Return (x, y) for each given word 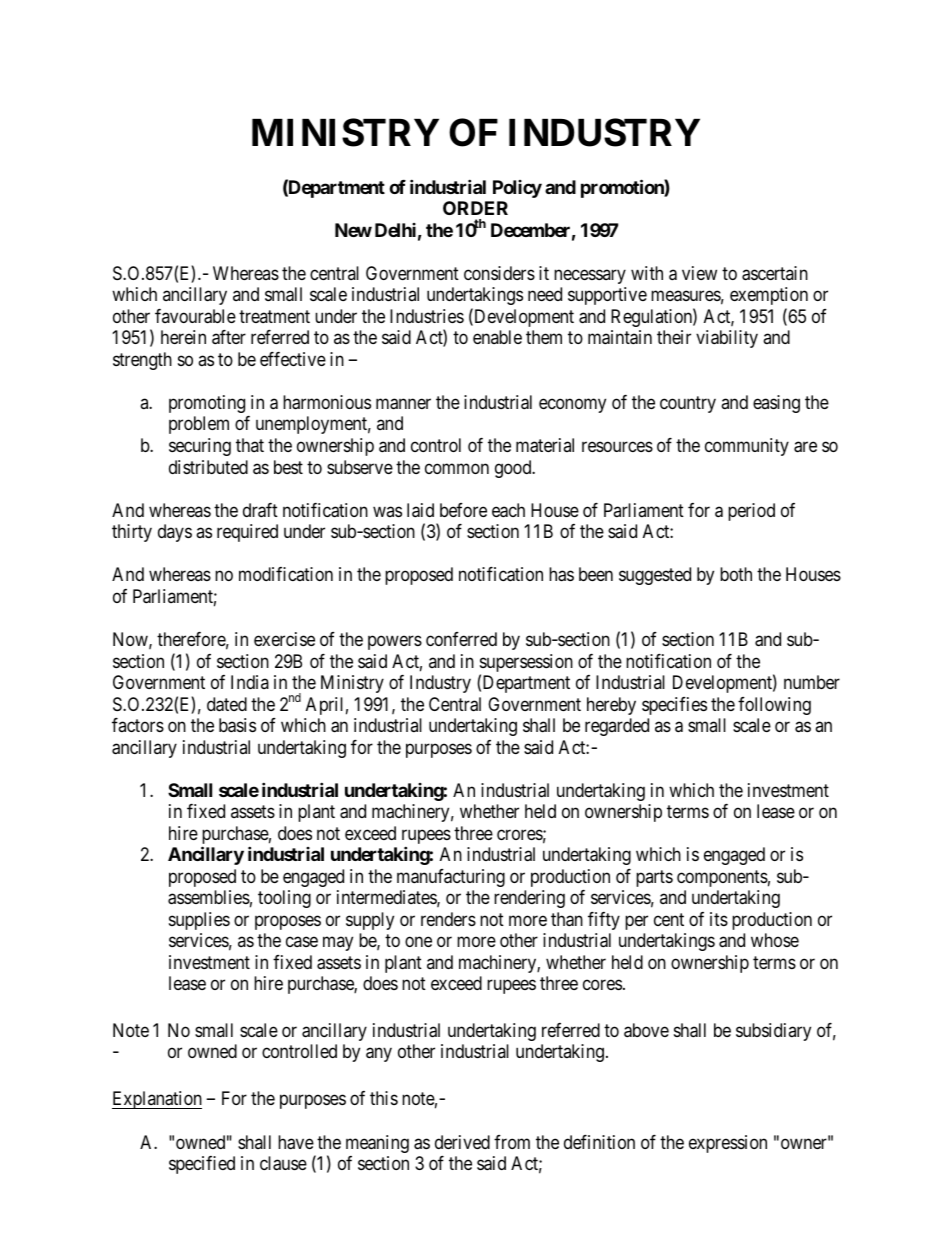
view (699, 273)
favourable (195, 316)
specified (202, 1165)
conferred (461, 639)
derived (462, 1142)
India (250, 682)
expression (728, 1144)
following (774, 706)
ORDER (475, 208)
